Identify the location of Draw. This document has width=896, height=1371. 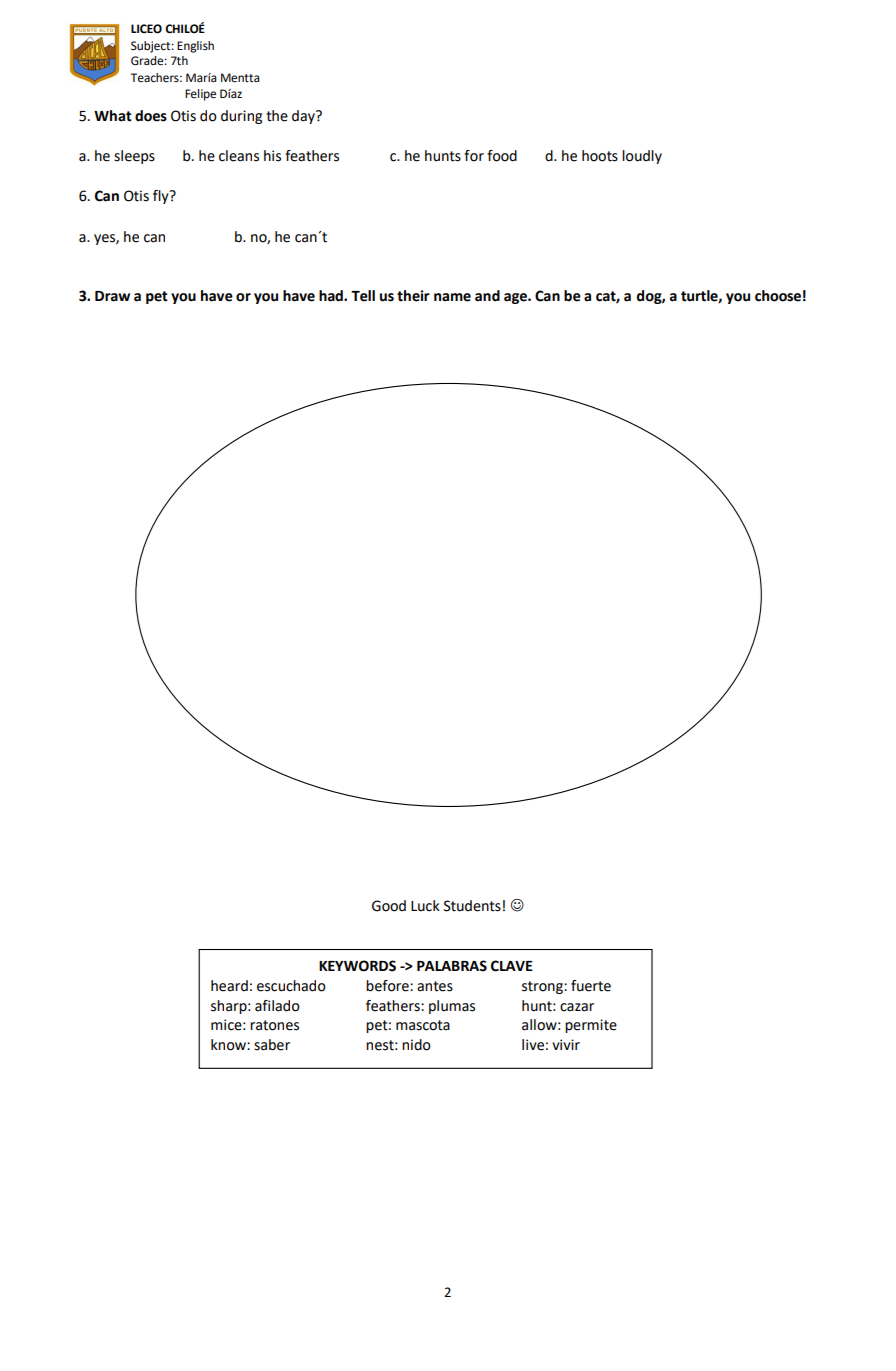
(112, 296).
